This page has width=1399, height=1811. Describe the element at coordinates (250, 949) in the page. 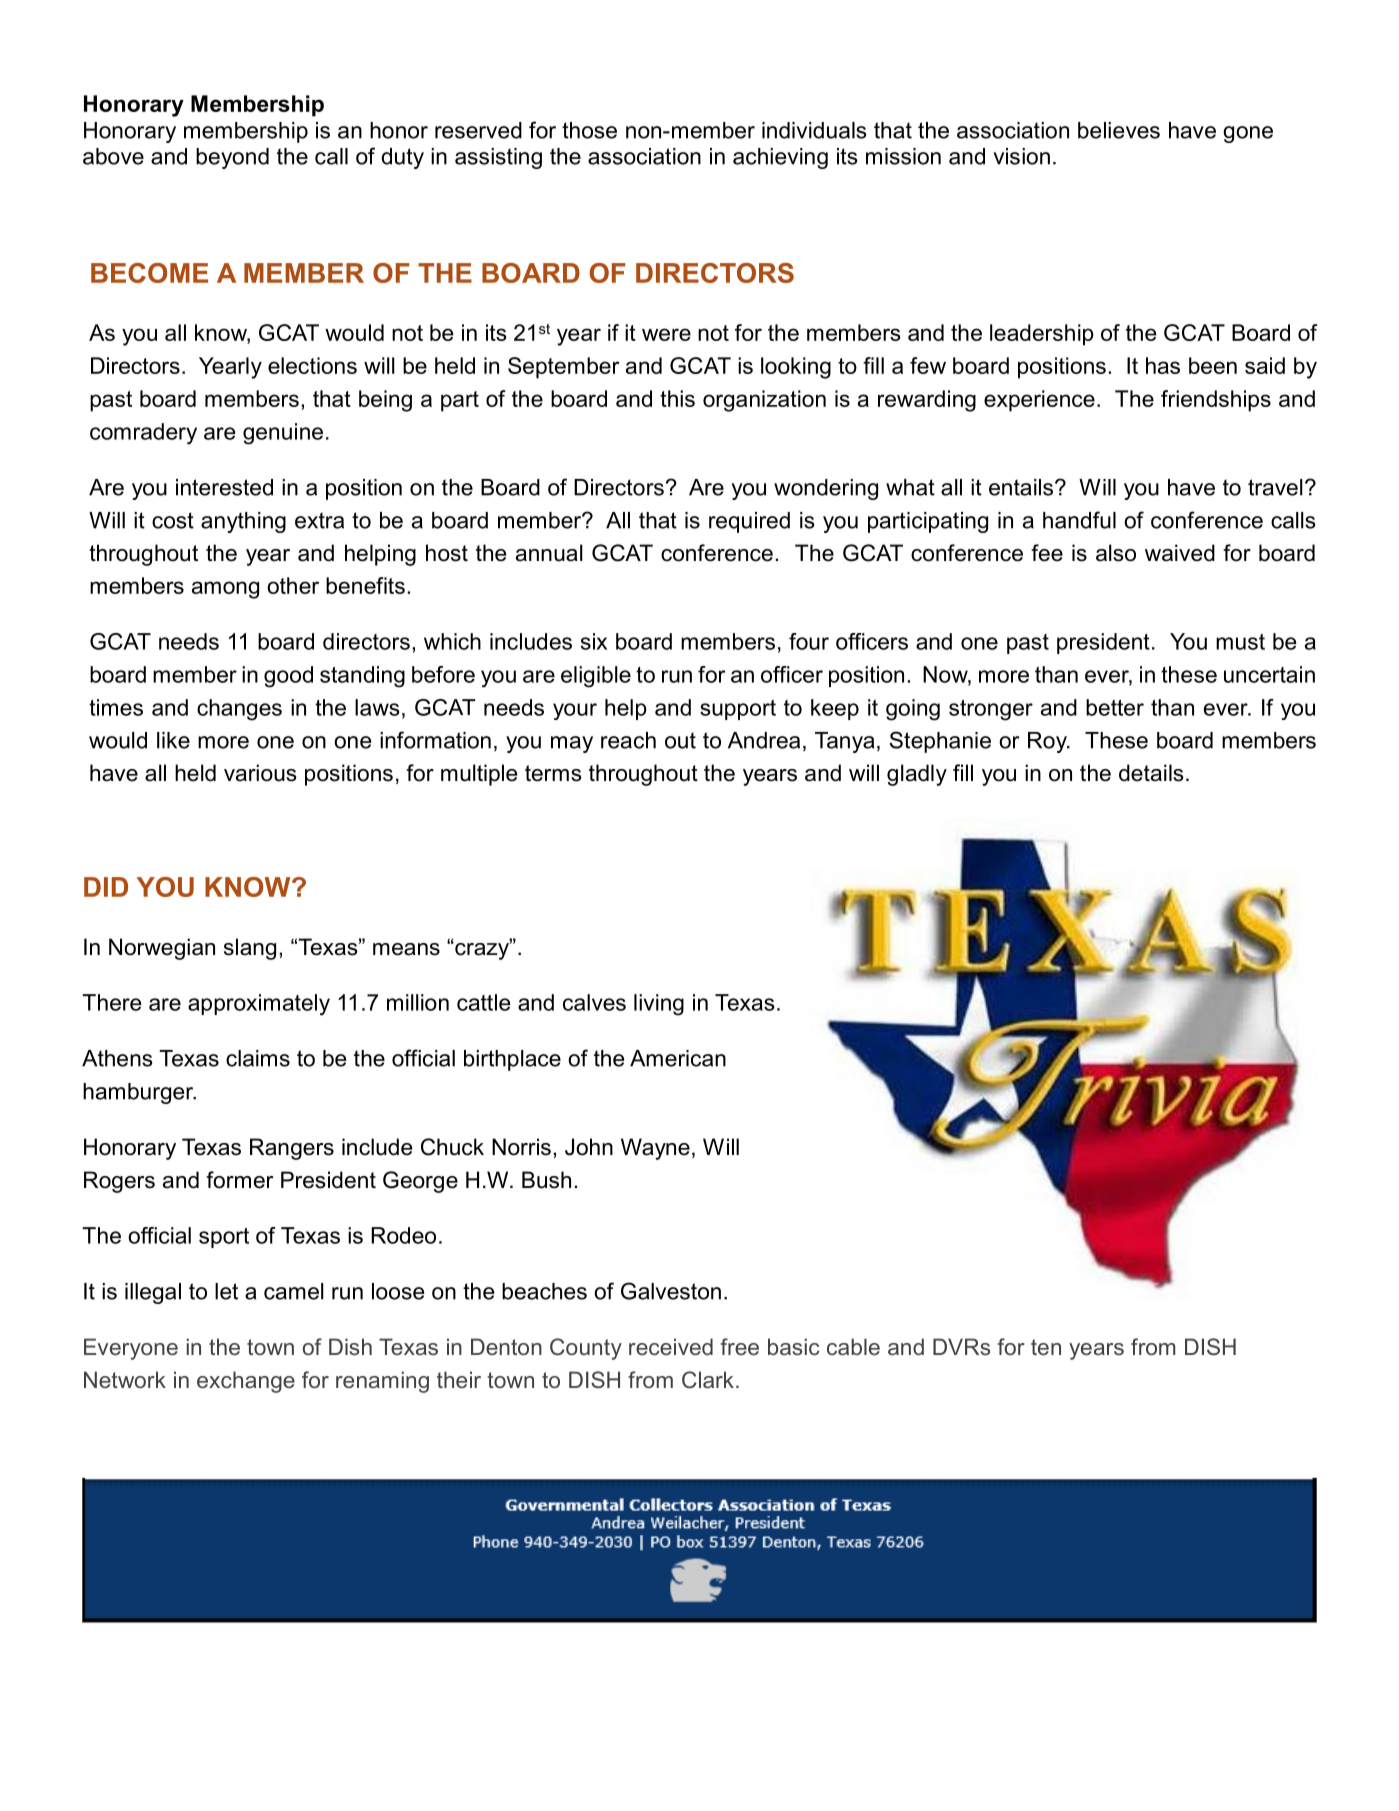

I see `slang` at that location.
